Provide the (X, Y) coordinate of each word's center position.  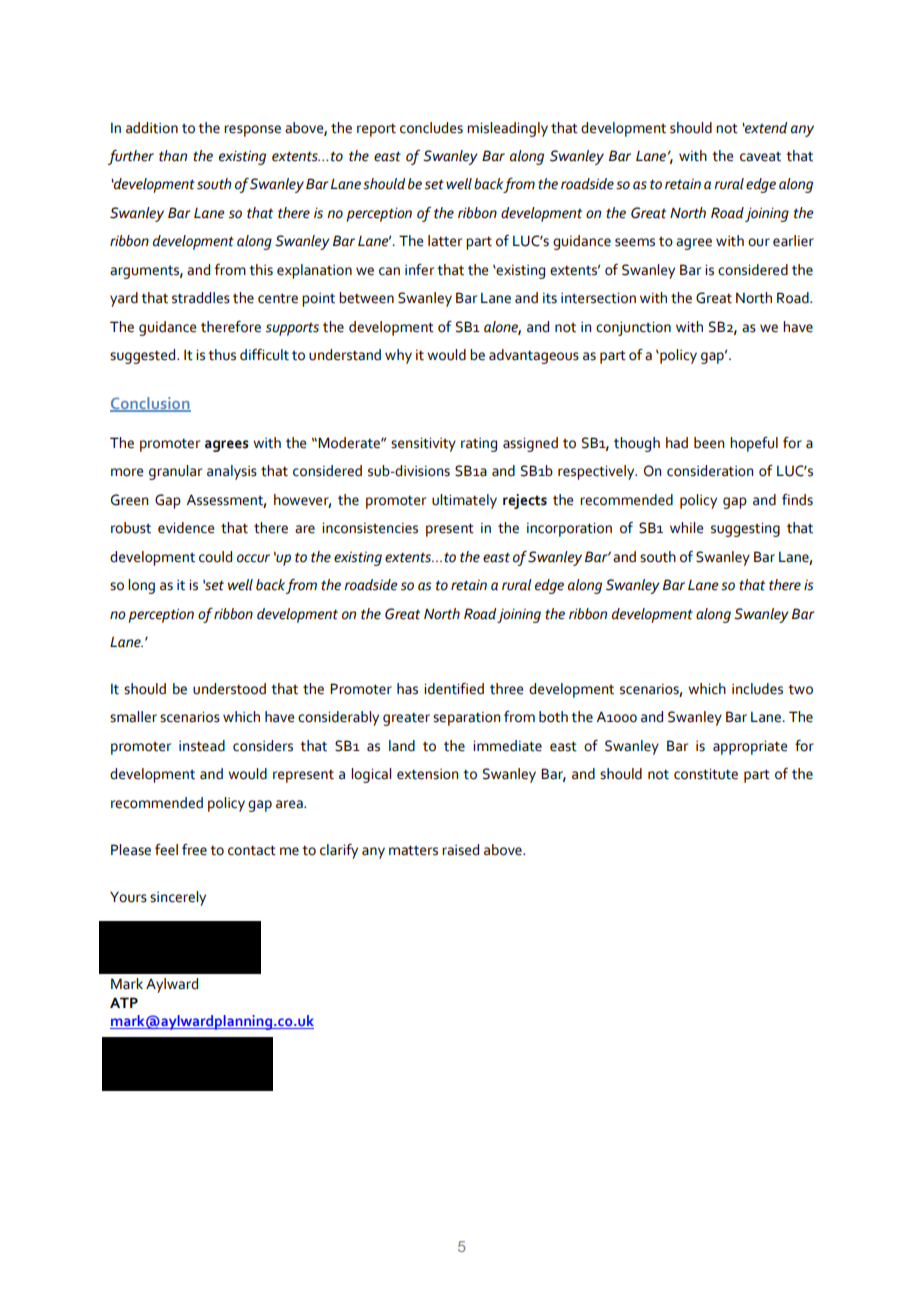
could (215, 557)
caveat (760, 157)
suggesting (745, 529)
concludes (431, 128)
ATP (124, 1002)
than (173, 156)
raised (460, 850)
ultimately (464, 501)
